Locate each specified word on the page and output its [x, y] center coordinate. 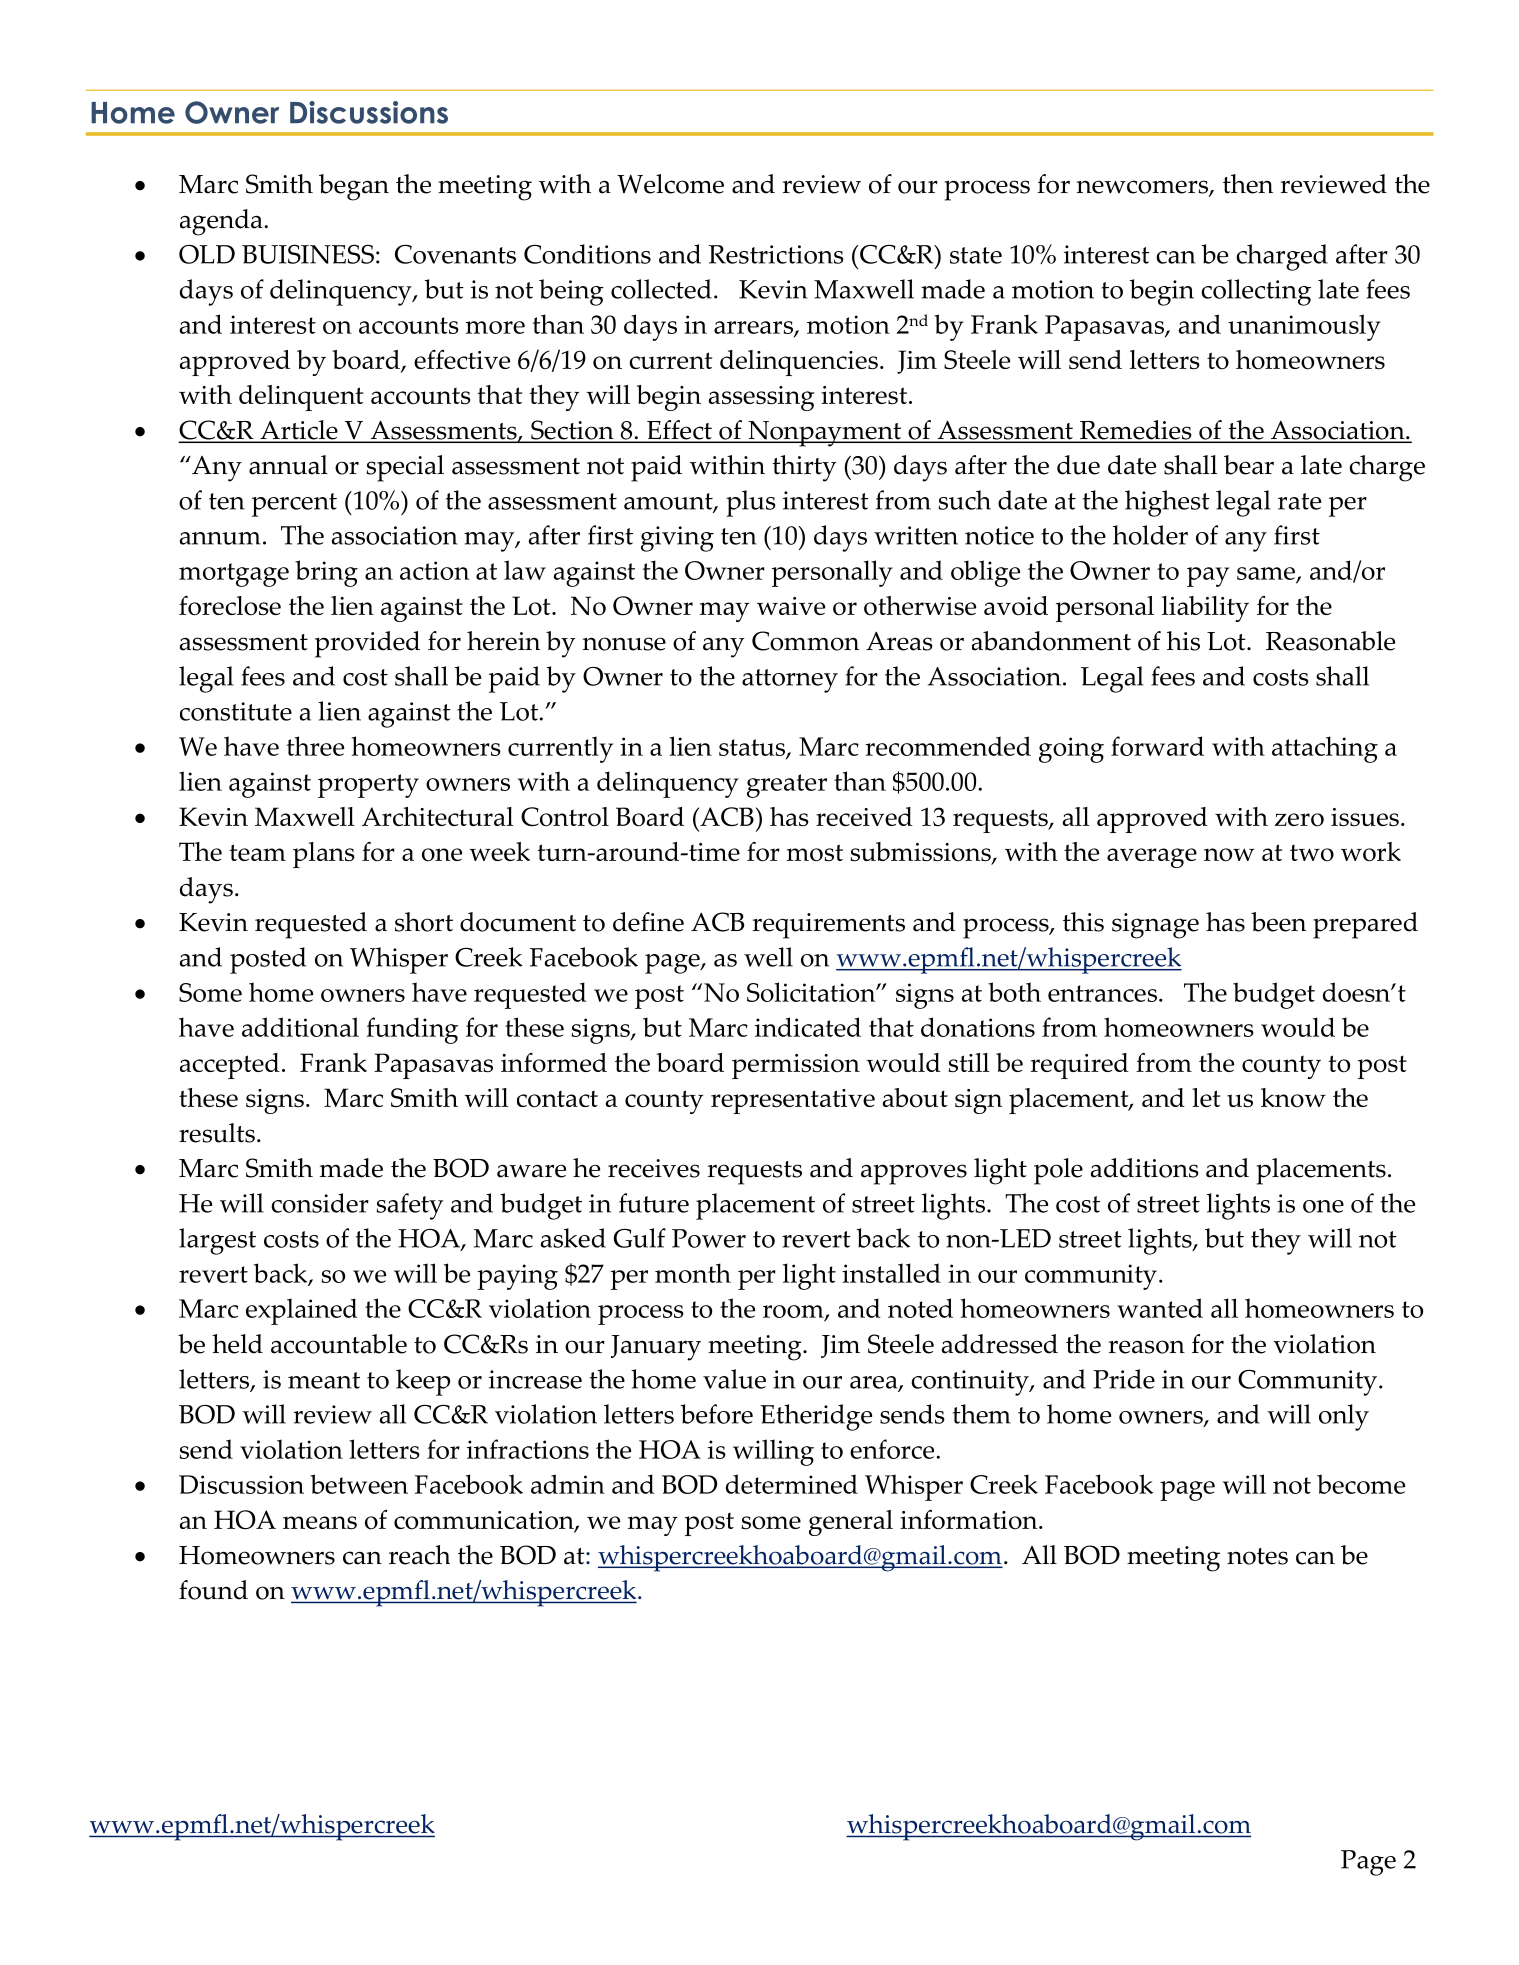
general [851, 1523]
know [1293, 1098]
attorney [790, 681]
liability [1205, 609]
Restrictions [776, 254]
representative [793, 1101]
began [354, 187]
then [1248, 184]
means [320, 1522]
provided [367, 644]
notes [1257, 1556]
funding [412, 1030]
